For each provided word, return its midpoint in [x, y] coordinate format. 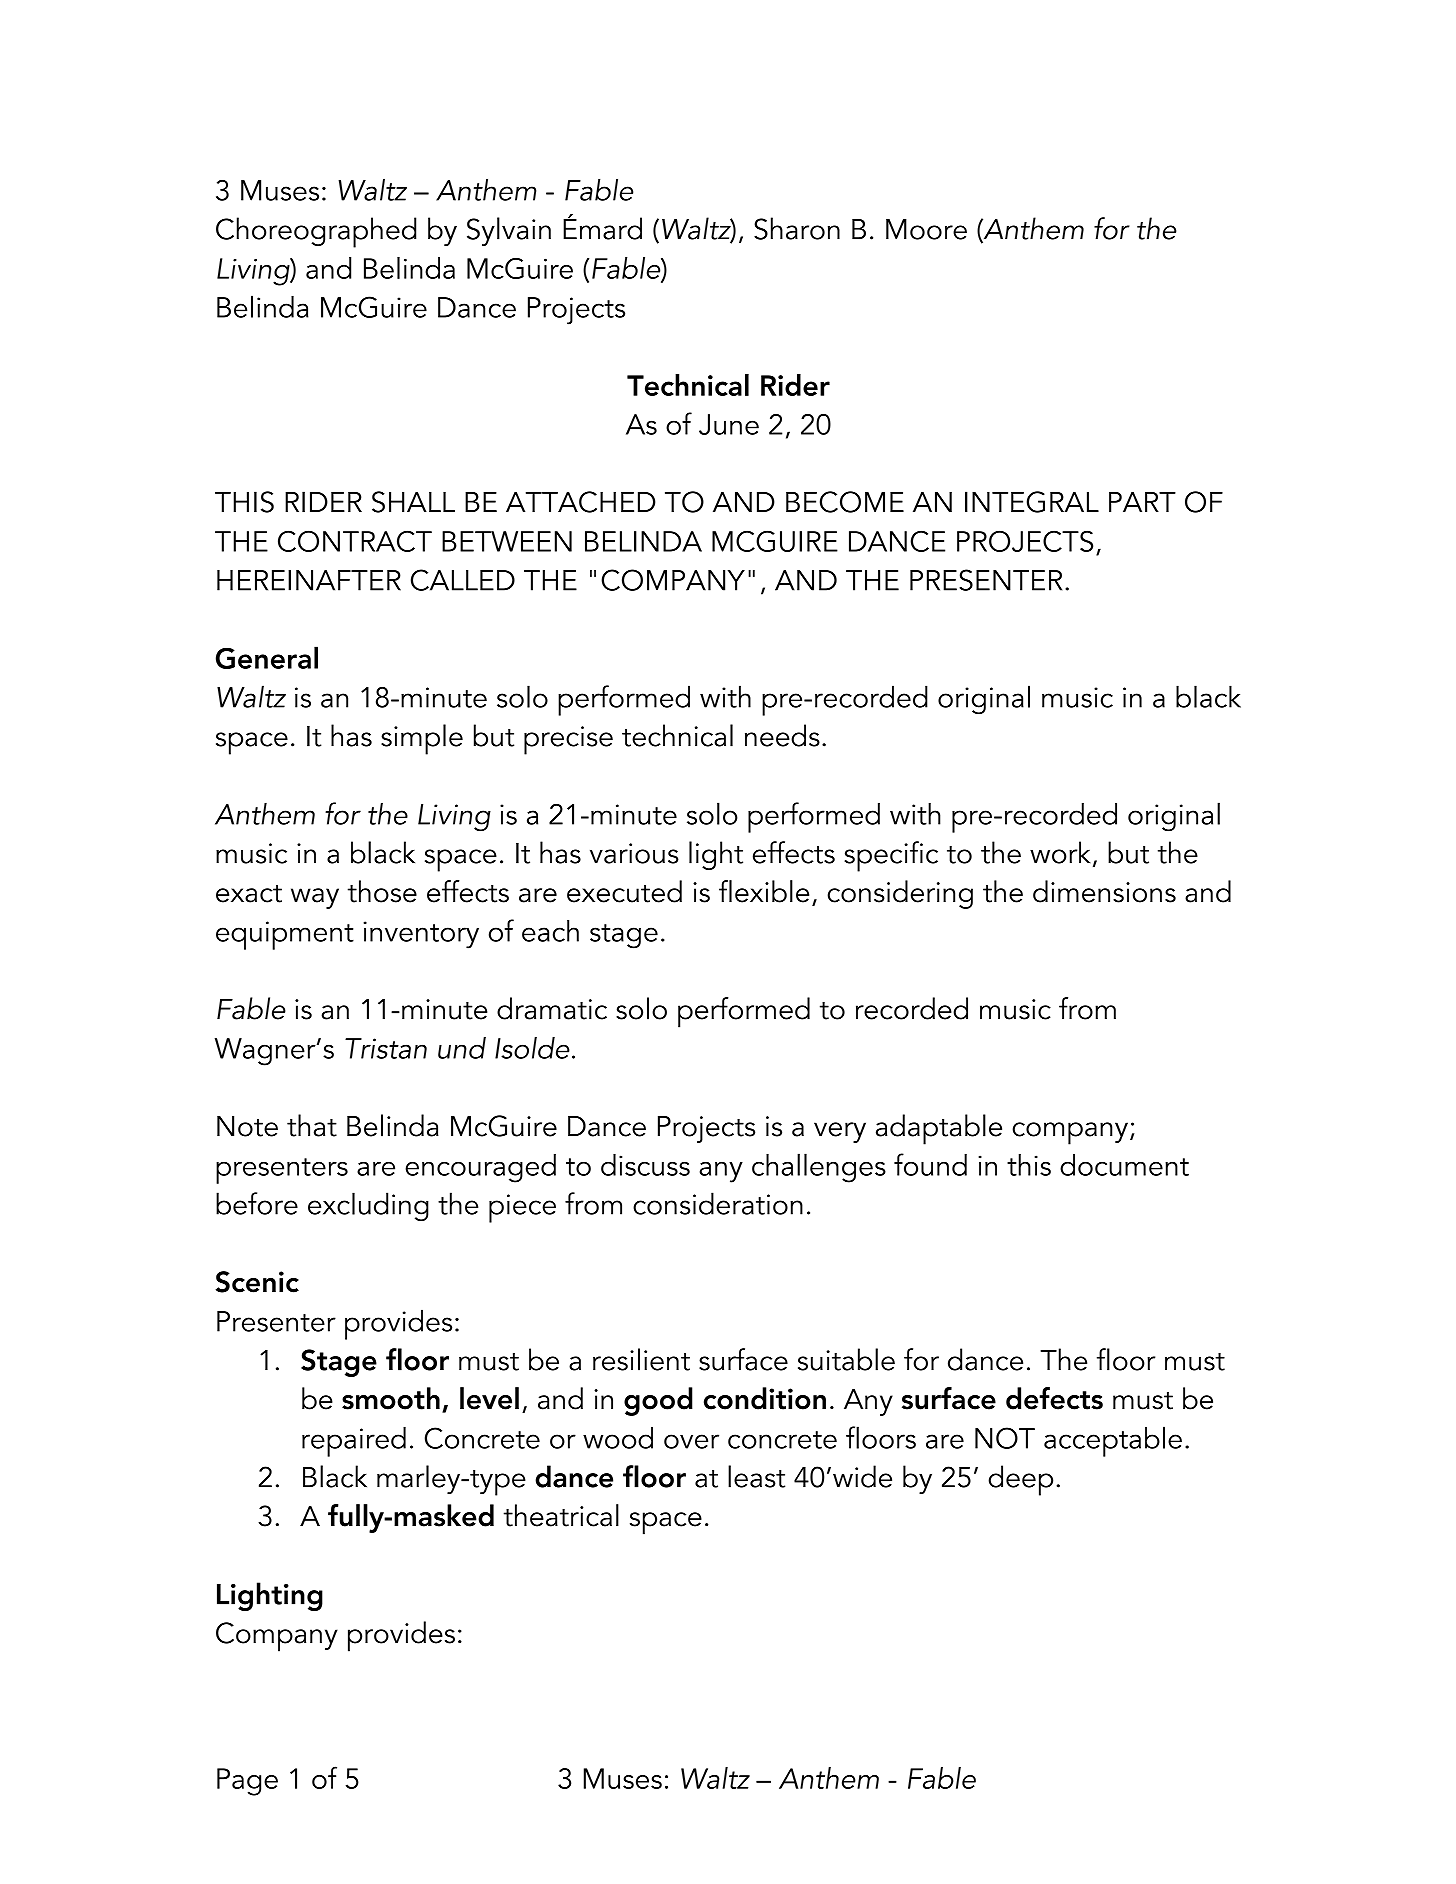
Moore [926, 229]
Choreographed [316, 232]
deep [1020, 1480]
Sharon [797, 228]
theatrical [561, 1515]
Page [247, 1782]
